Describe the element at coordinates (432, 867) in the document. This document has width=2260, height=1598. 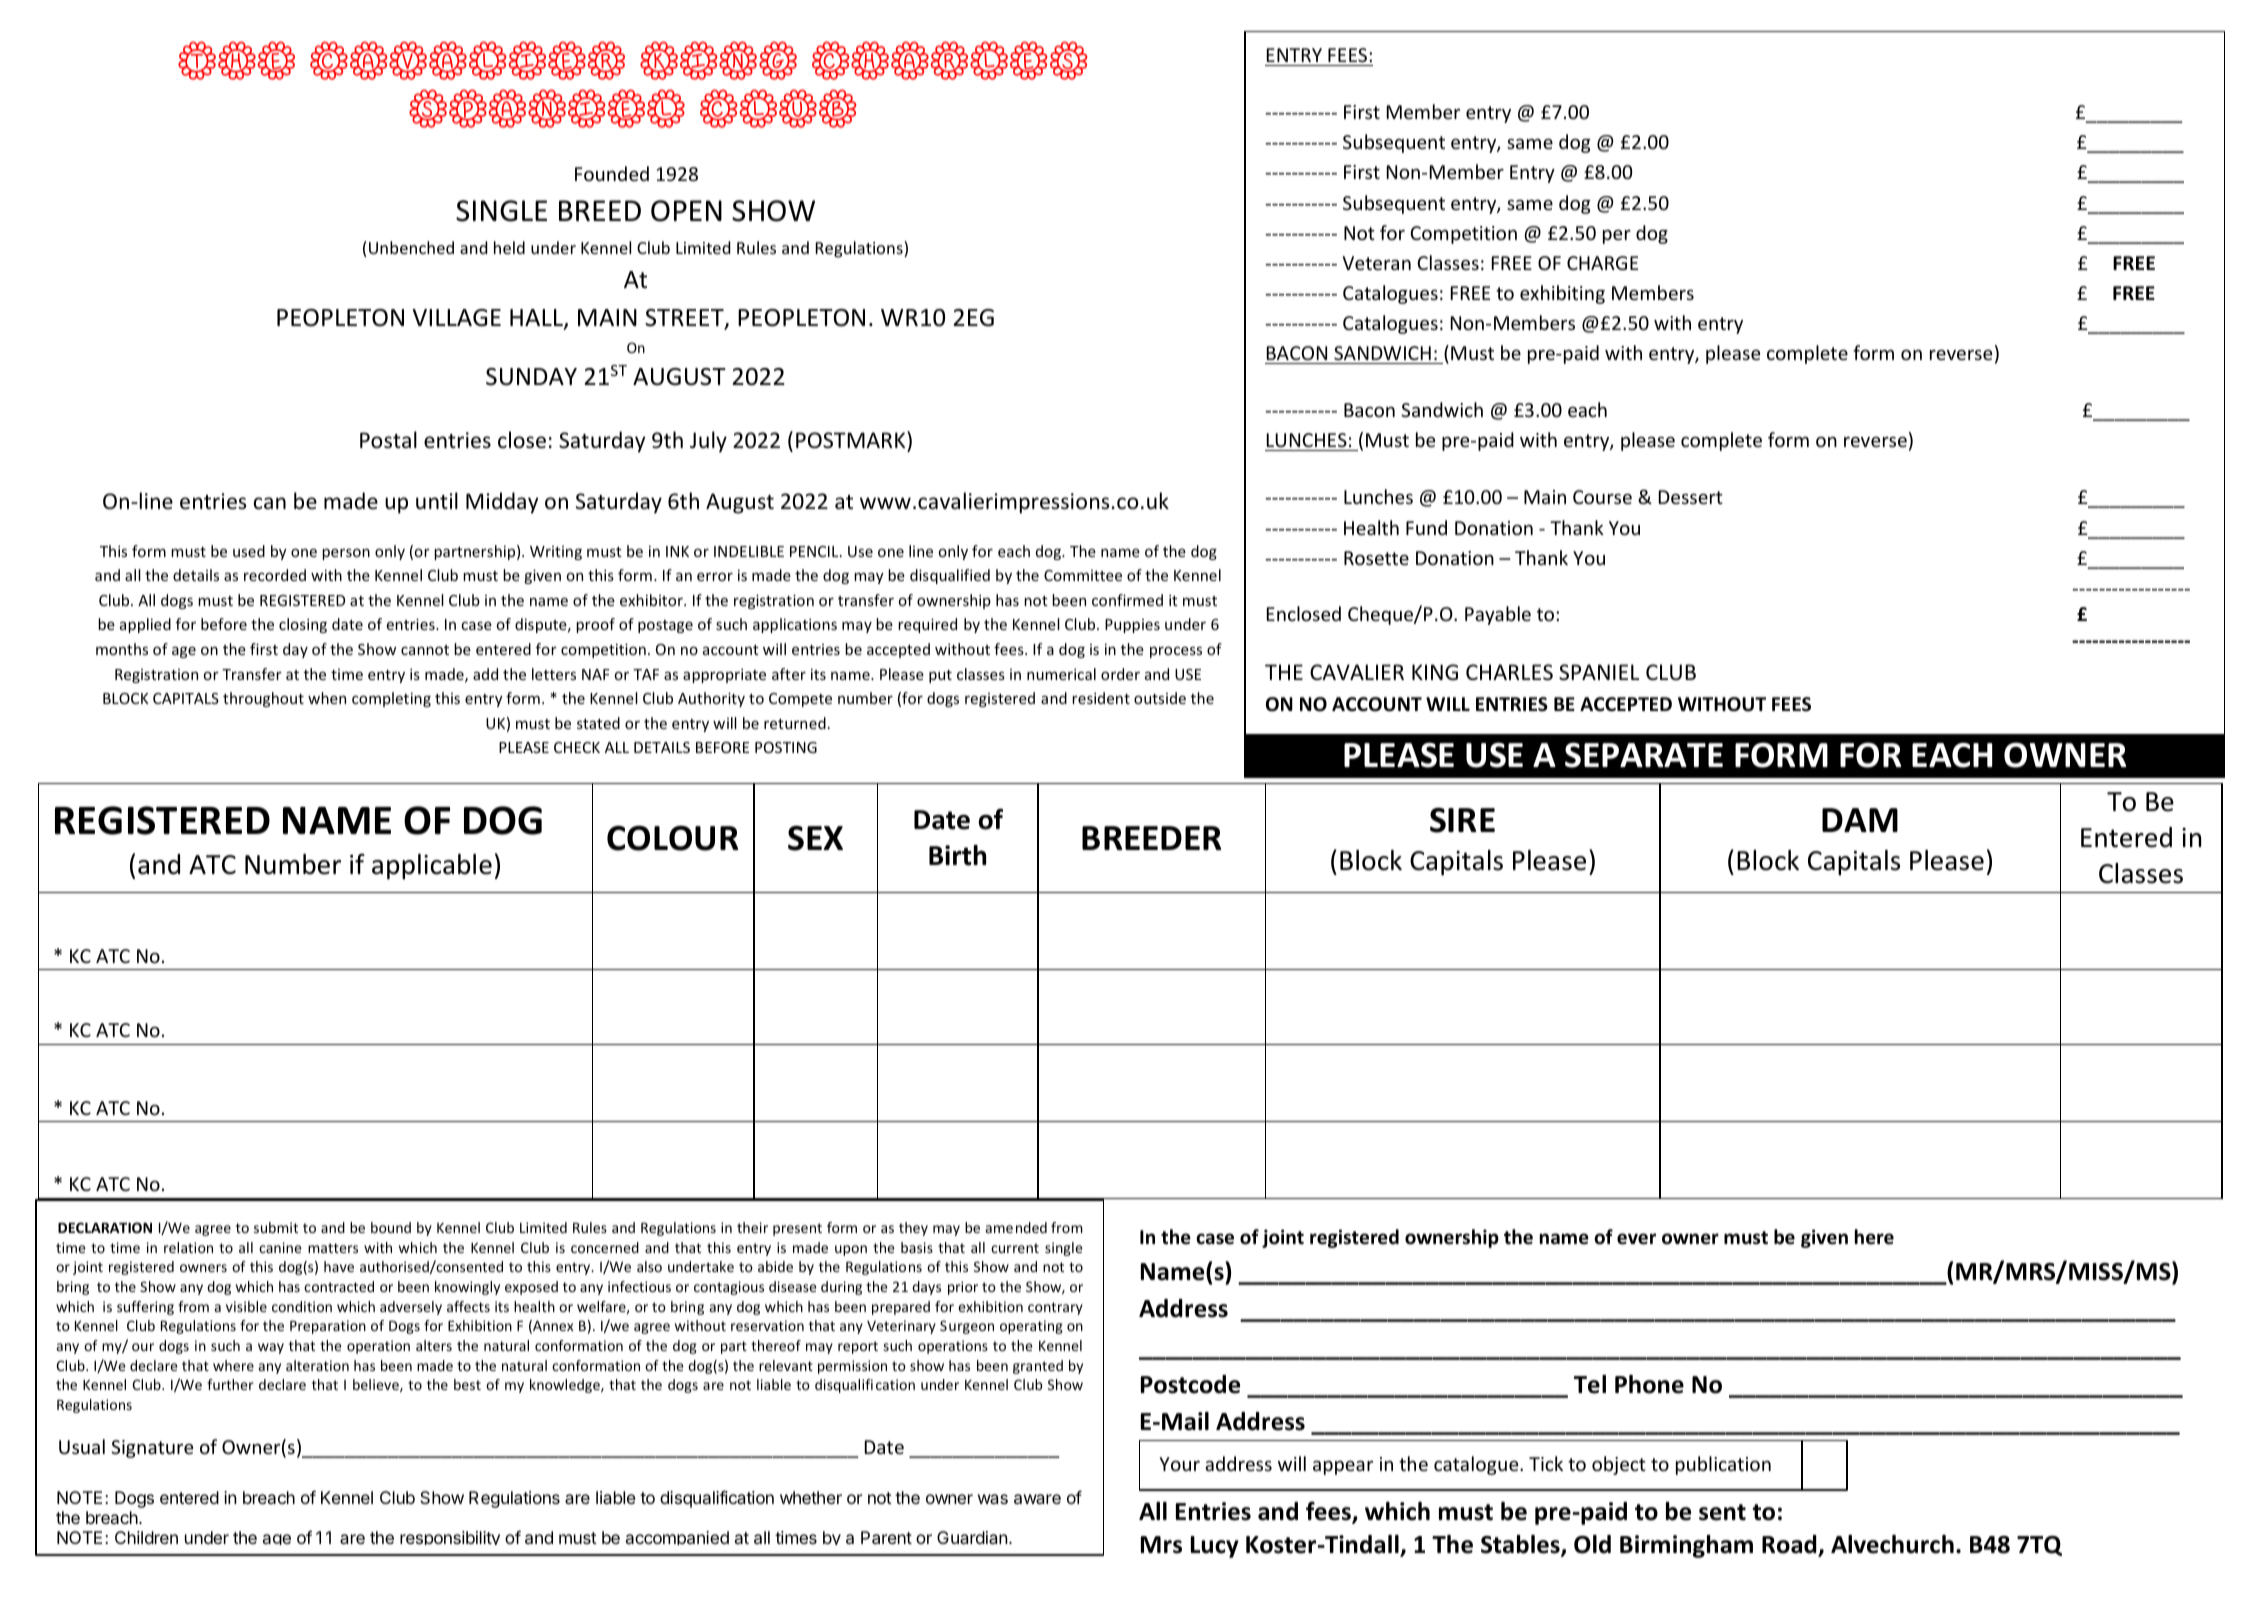
I see `applicable` at that location.
